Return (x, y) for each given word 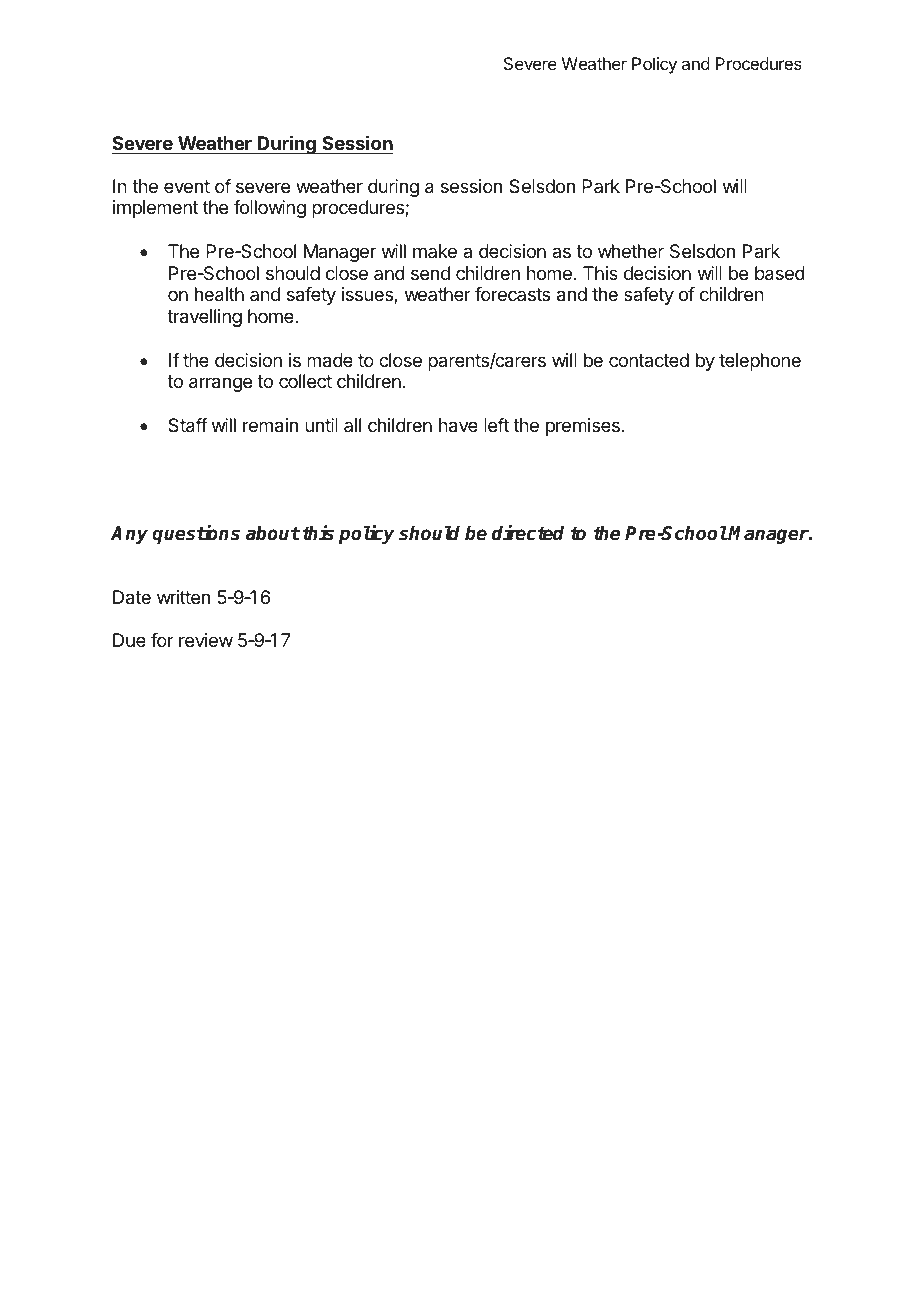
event (187, 186)
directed (528, 533)
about (272, 533)
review (206, 640)
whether (631, 251)
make (435, 251)
